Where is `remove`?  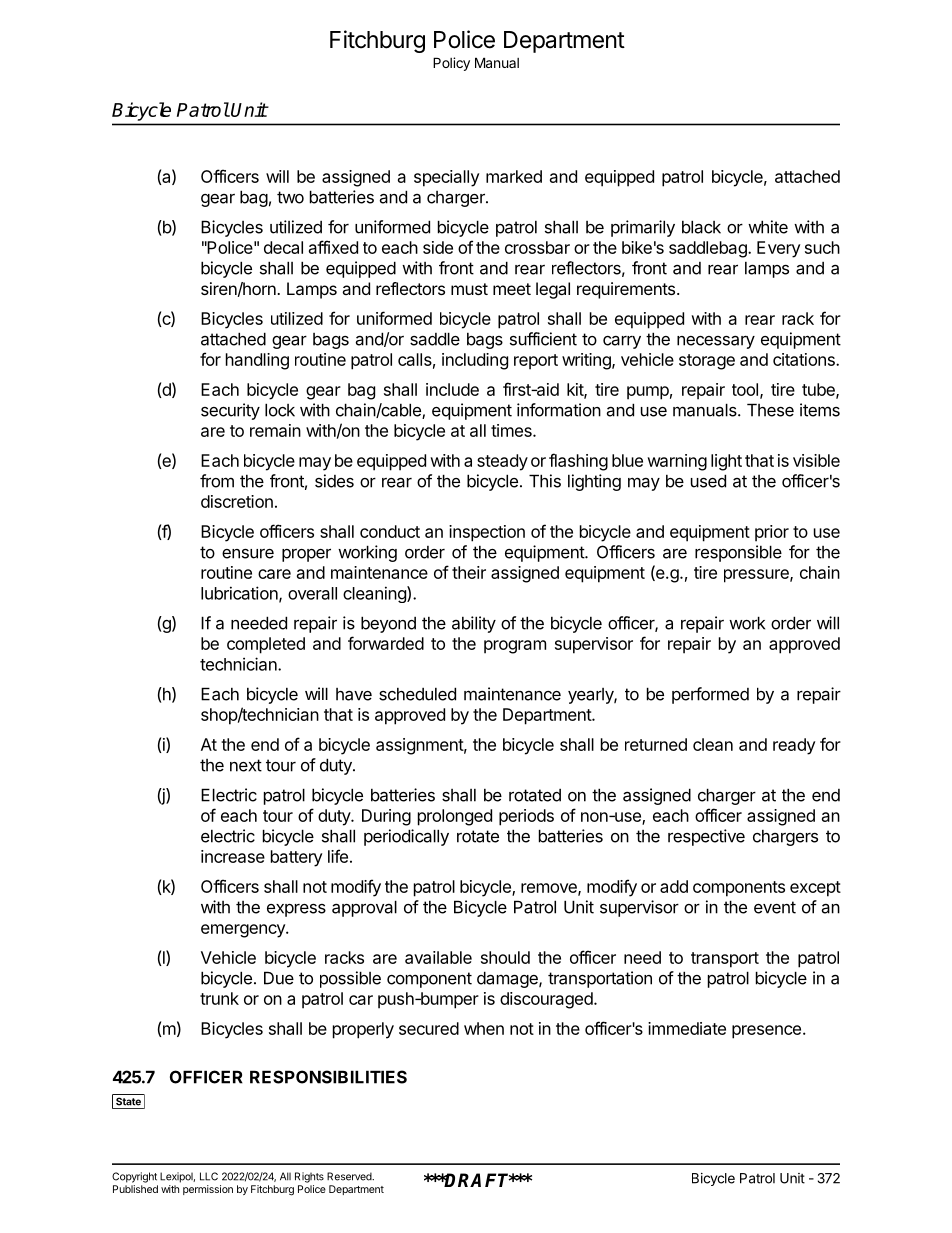 remove is located at coordinates (550, 889).
